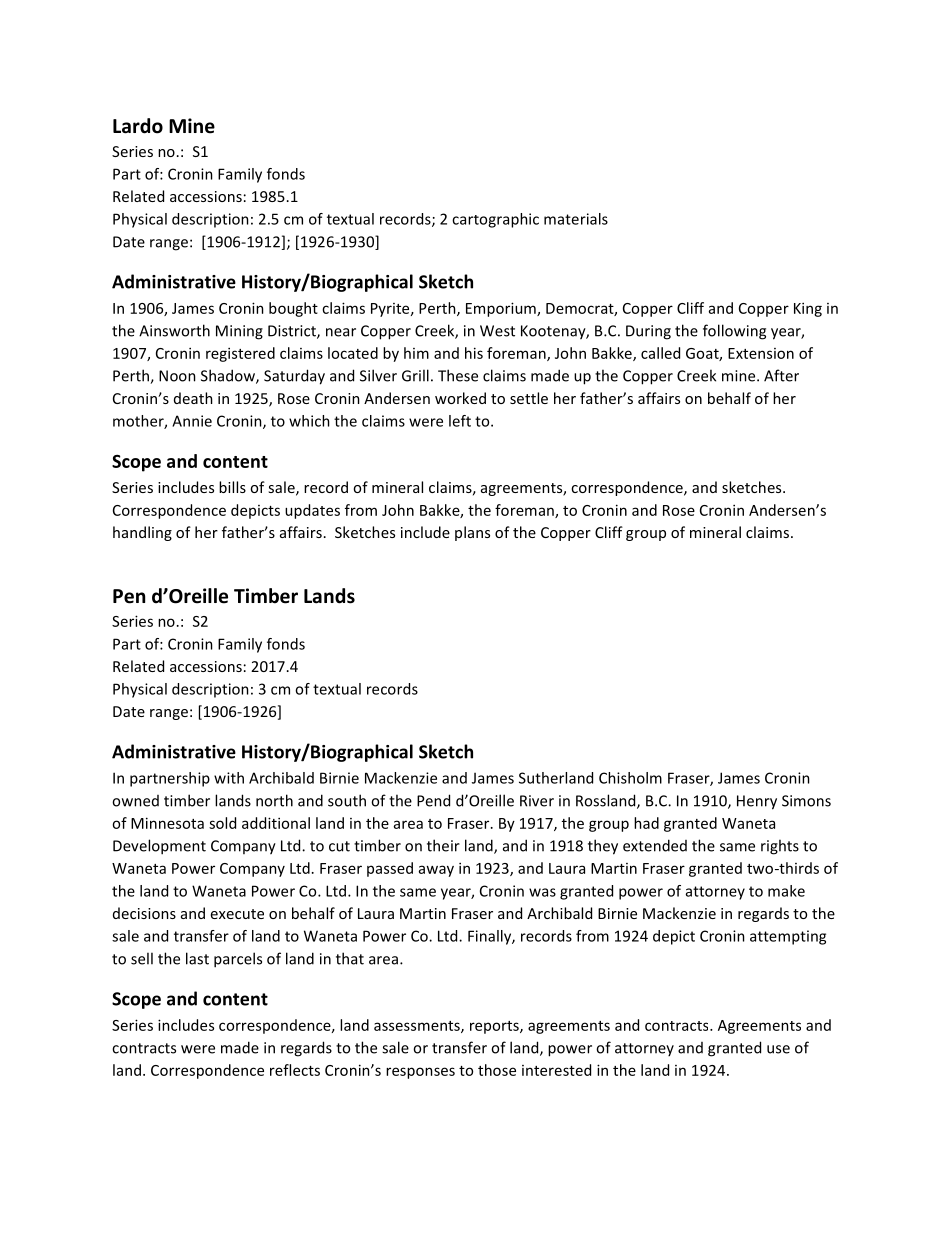 This document has height=1233, width=952. What do you see at coordinates (295, 1070) in the document?
I see `reflects` at bounding box center [295, 1070].
